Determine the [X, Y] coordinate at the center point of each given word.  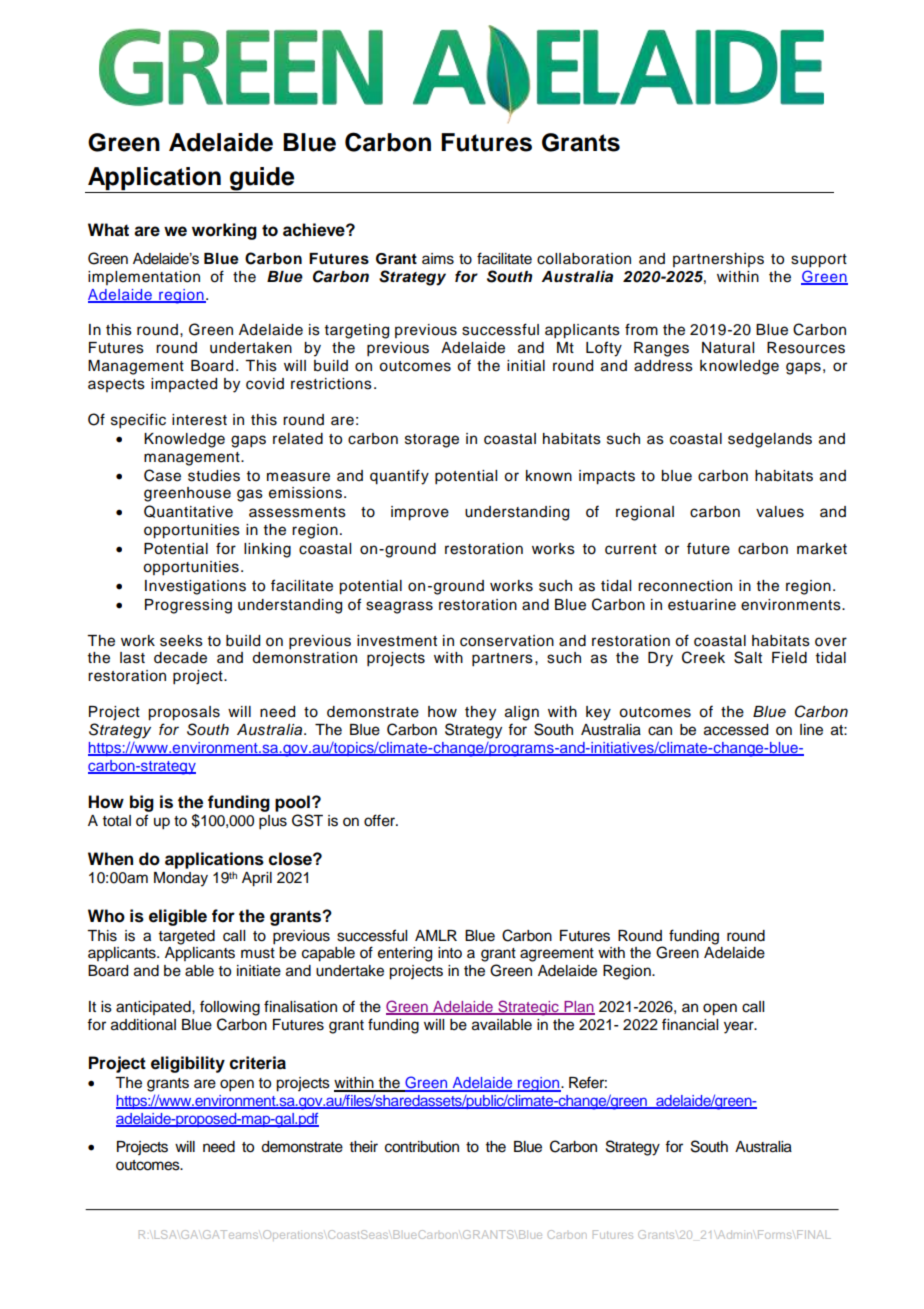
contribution [422, 1147]
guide [262, 179]
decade [180, 658]
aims [438, 259]
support [819, 261]
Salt [748, 657]
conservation [507, 641]
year [740, 1027]
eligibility [188, 1064]
